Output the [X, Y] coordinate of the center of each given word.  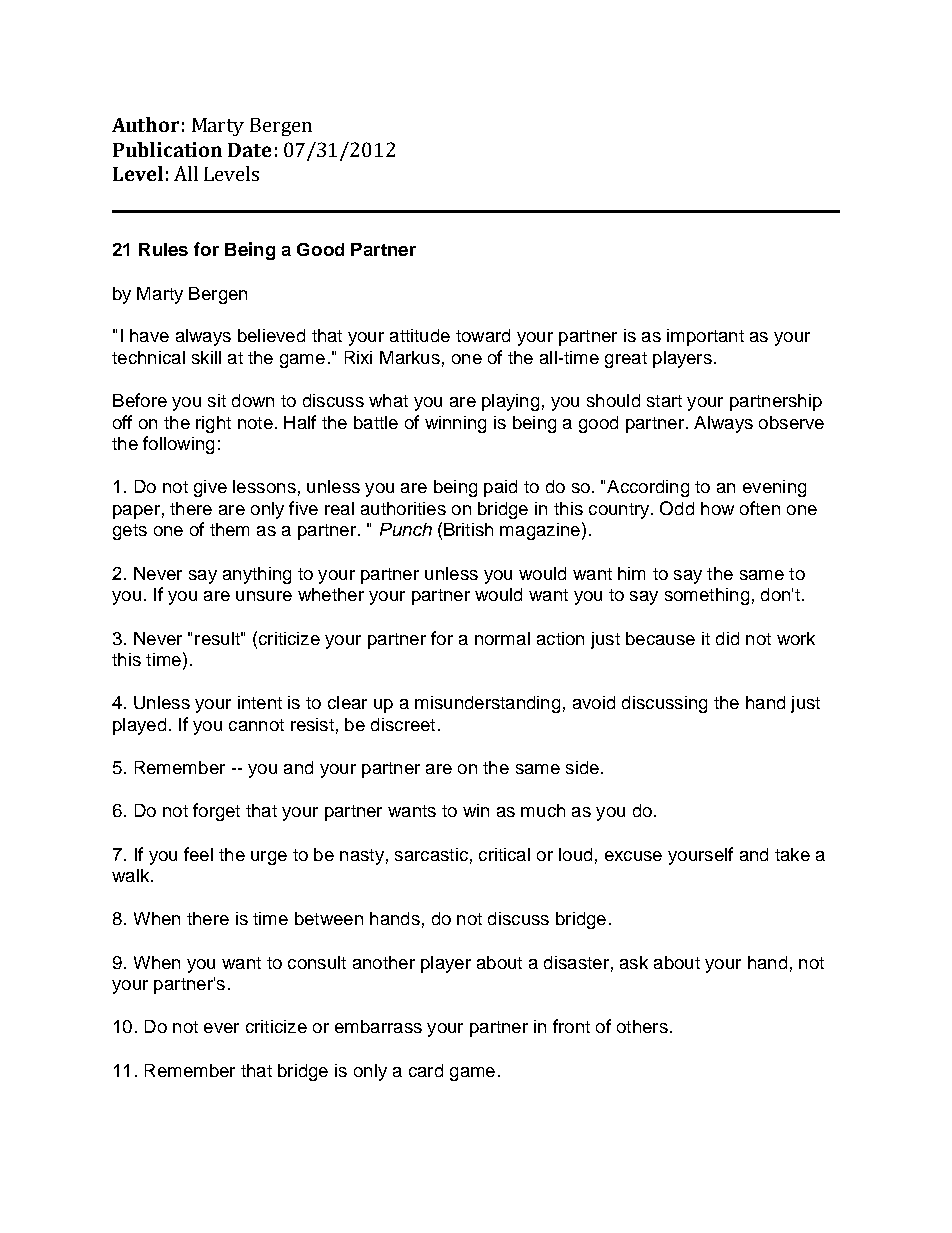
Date [249, 150]
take [792, 854]
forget [216, 812]
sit [217, 400]
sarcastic [431, 854]
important [705, 337]
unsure [264, 596]
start [664, 401]
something [707, 596]
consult [317, 962]
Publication [167, 149]
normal [502, 638]
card [426, 1070]
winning [455, 424]
